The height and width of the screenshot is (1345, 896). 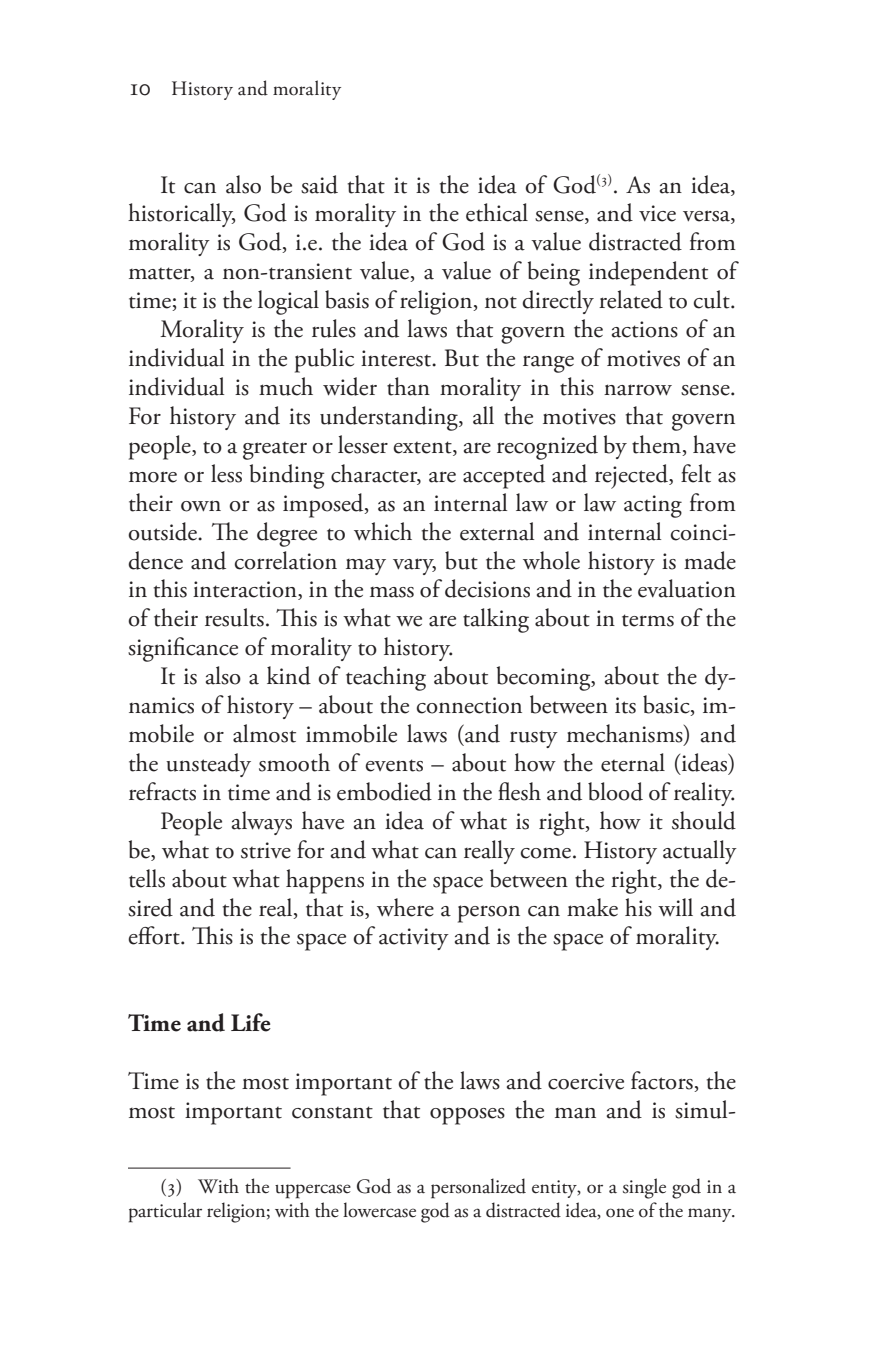 I want to click on ethical, so click(x=497, y=212).
